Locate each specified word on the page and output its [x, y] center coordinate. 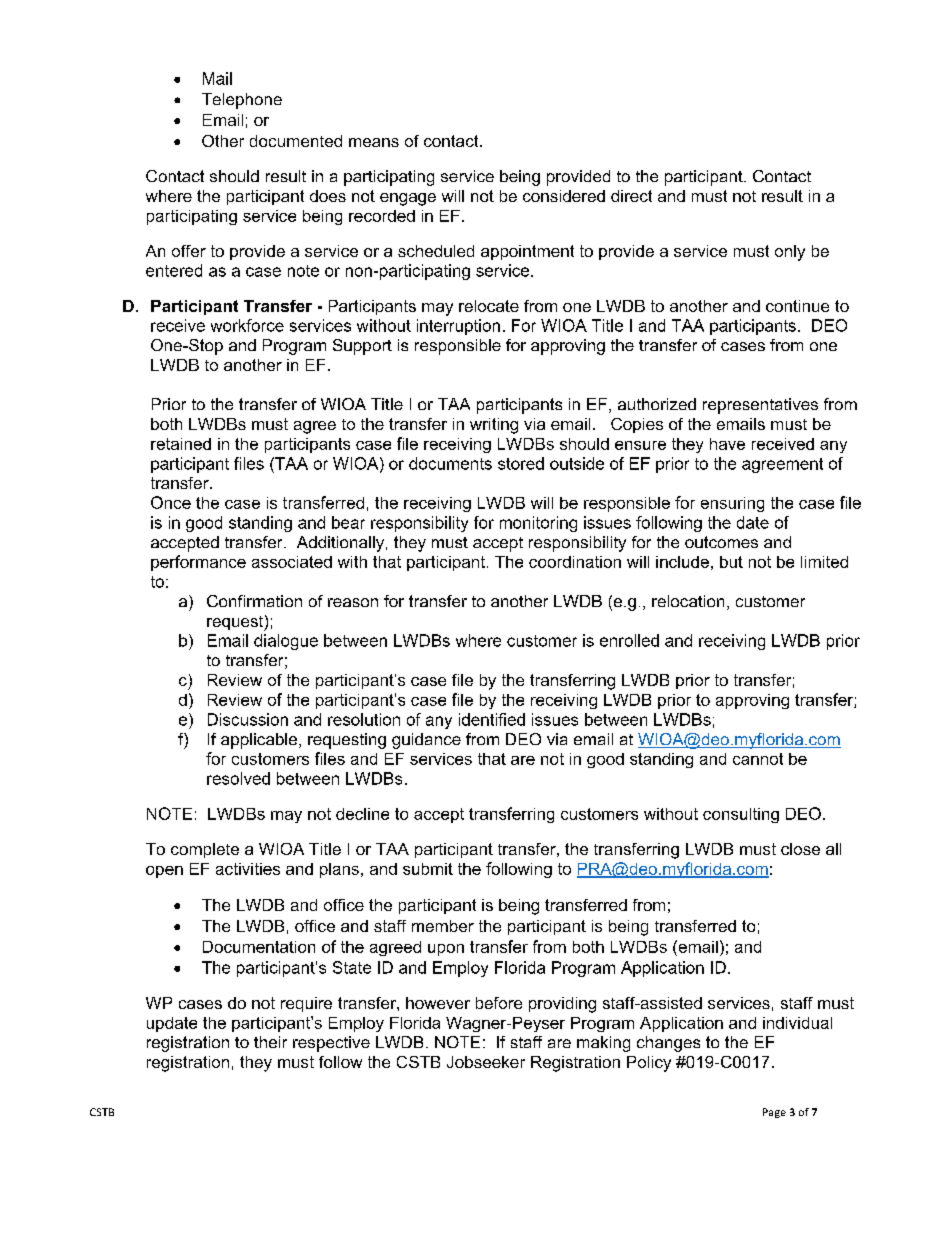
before [499, 1003]
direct [631, 196]
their [270, 1042]
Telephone [242, 101]
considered [564, 196]
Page [774, 1113]
